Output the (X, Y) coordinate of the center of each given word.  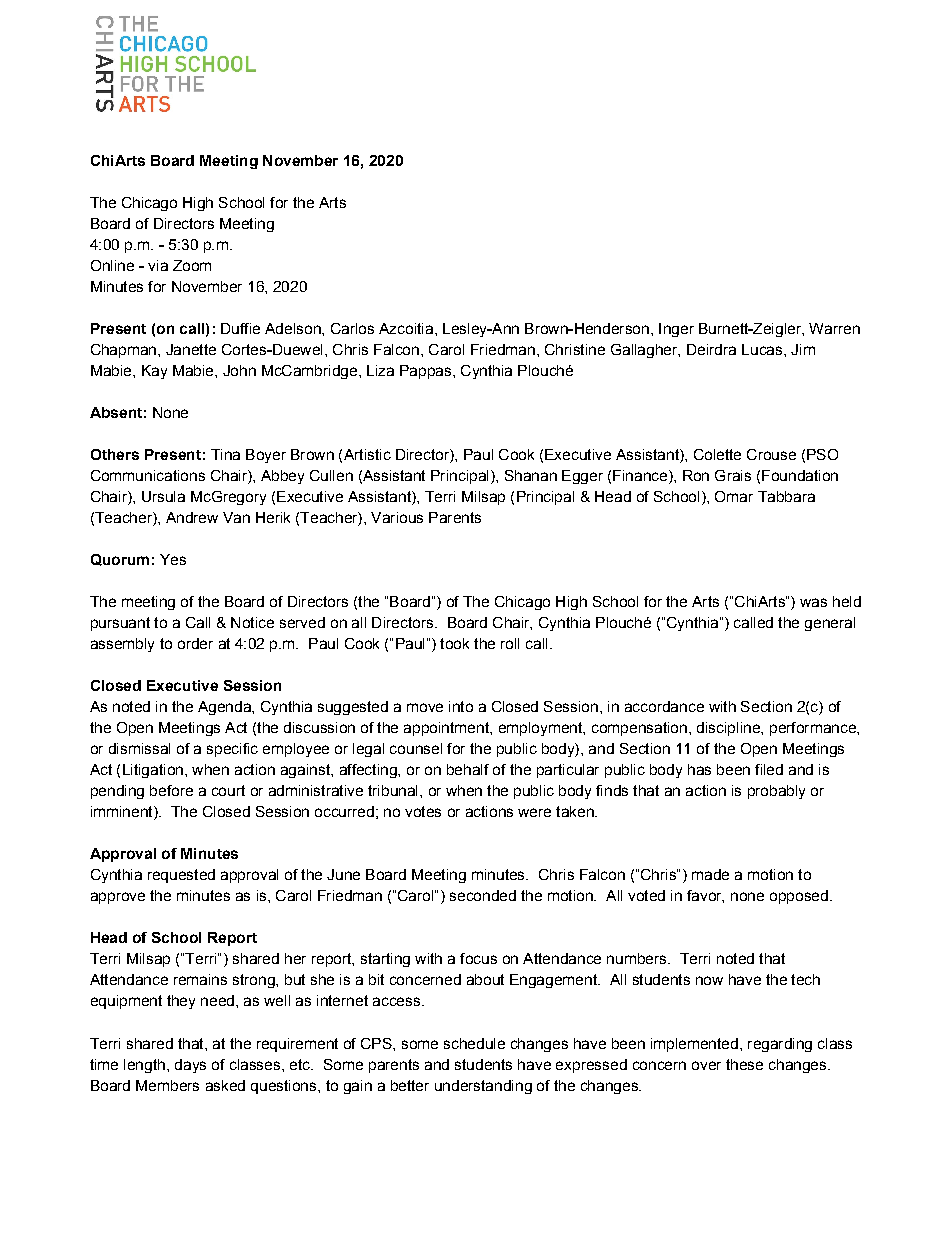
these (744, 1064)
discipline (729, 729)
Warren (834, 328)
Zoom (192, 265)
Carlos (352, 328)
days (190, 1066)
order (195, 643)
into (461, 706)
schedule (474, 1043)
